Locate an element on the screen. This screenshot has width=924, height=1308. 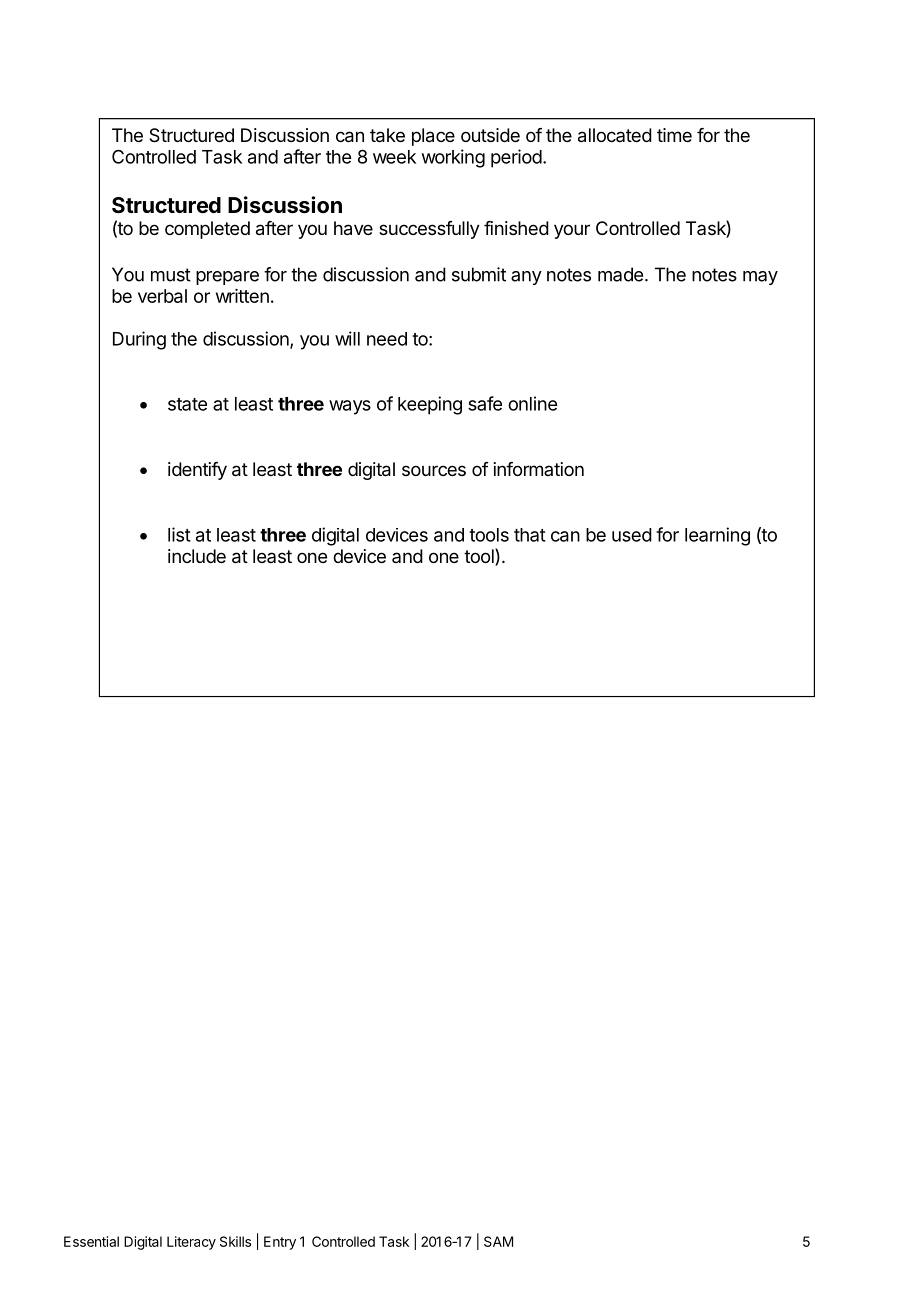
Entry is located at coordinates (280, 1243).
